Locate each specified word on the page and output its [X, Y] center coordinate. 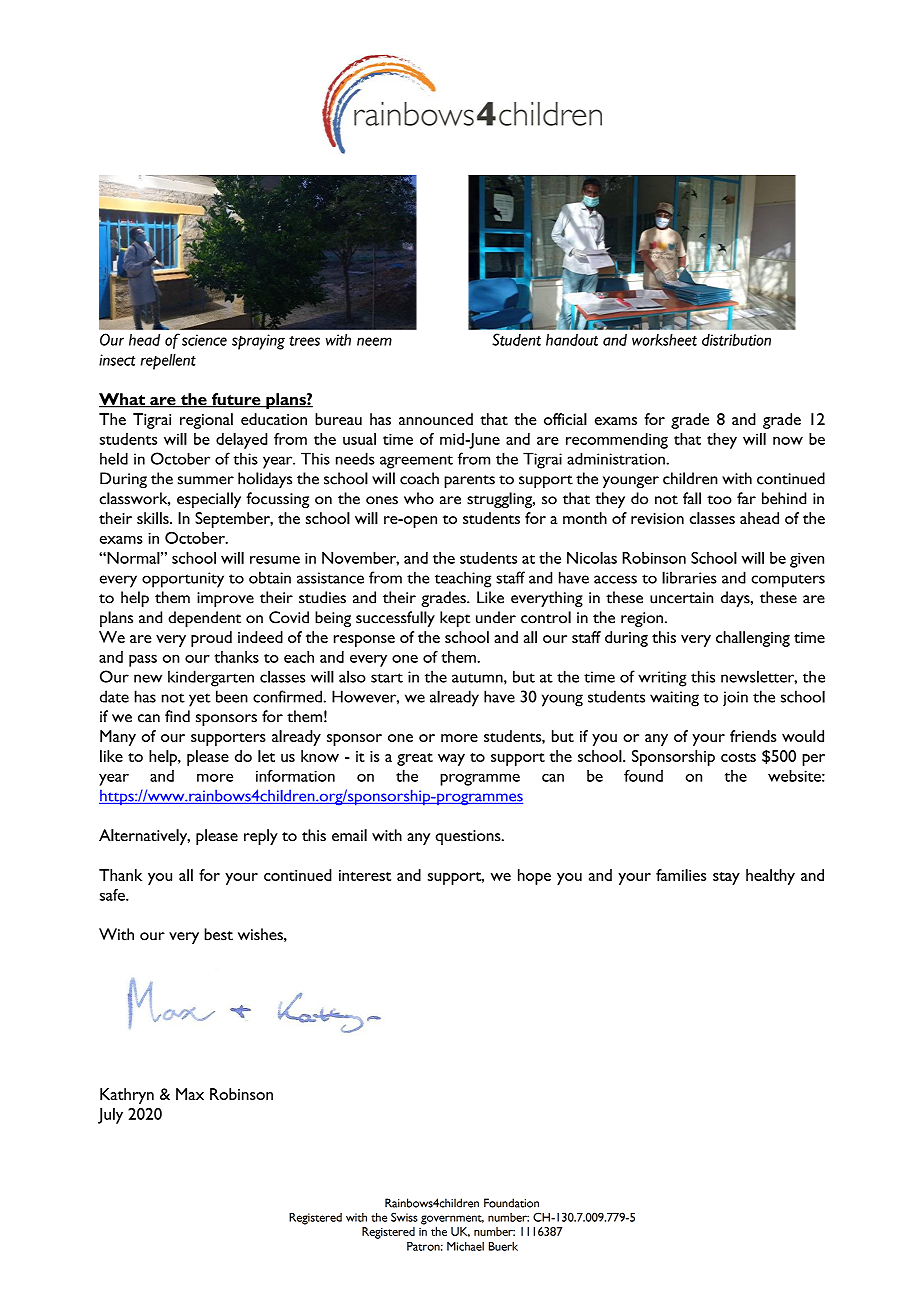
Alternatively [144, 837]
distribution [736, 340]
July [110, 1116]
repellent [168, 361]
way [451, 760]
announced [436, 419]
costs [738, 757]
